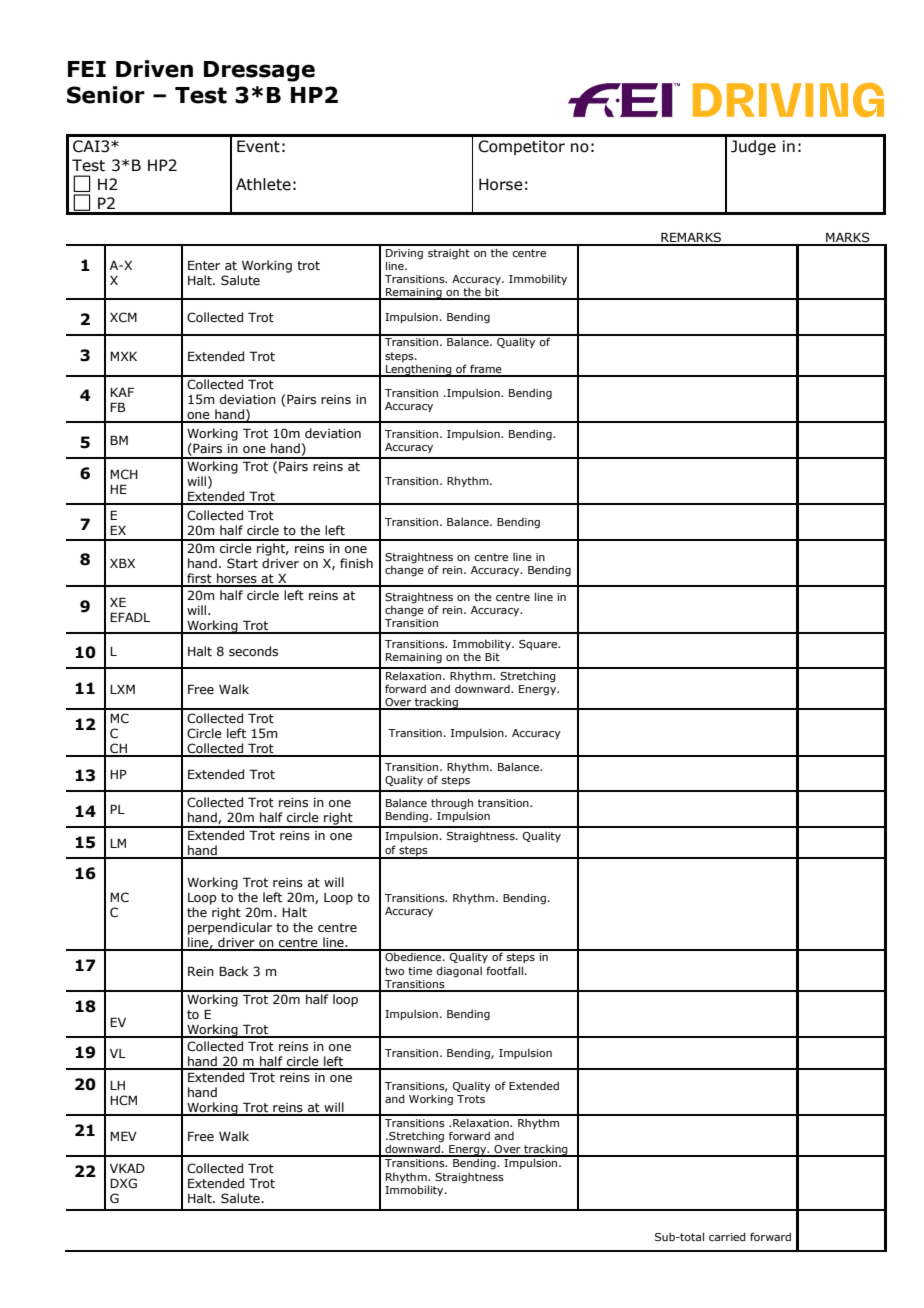  I want to click on time, so click(420, 971).
